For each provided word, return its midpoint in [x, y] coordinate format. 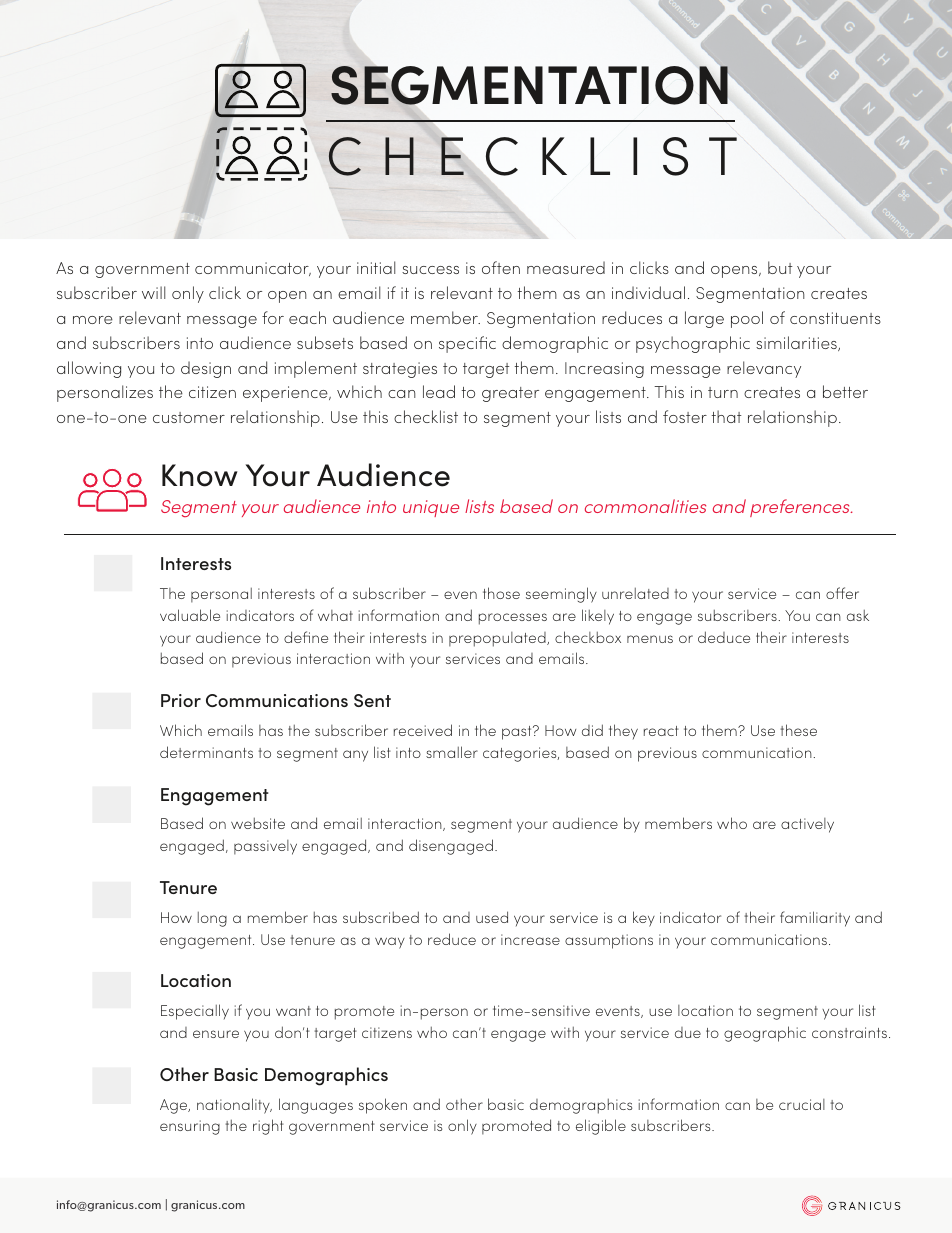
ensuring [190, 1127]
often [501, 267]
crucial [802, 1104]
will [153, 292]
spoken [383, 1106]
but [780, 267]
